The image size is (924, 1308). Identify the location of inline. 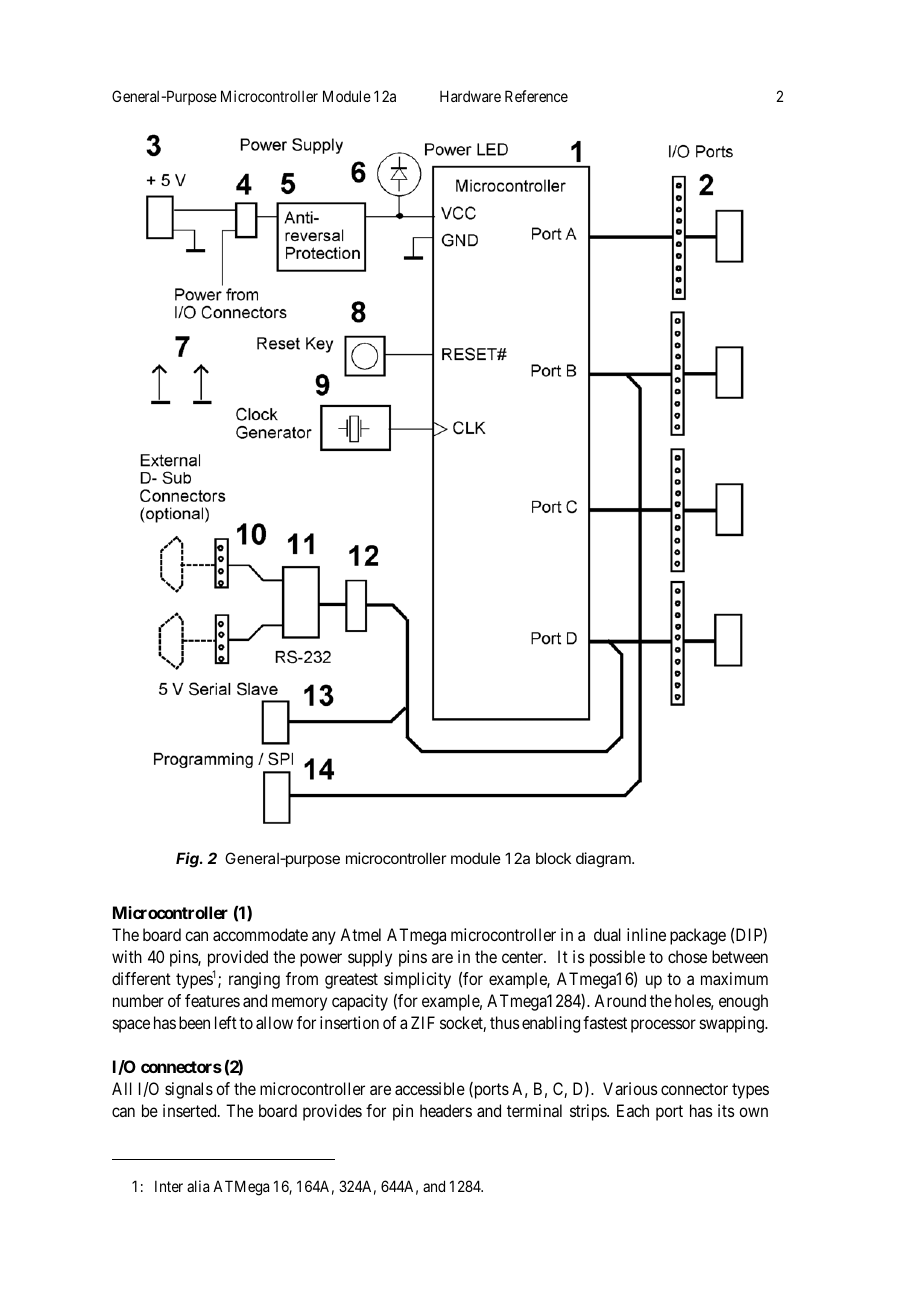
(646, 934).
